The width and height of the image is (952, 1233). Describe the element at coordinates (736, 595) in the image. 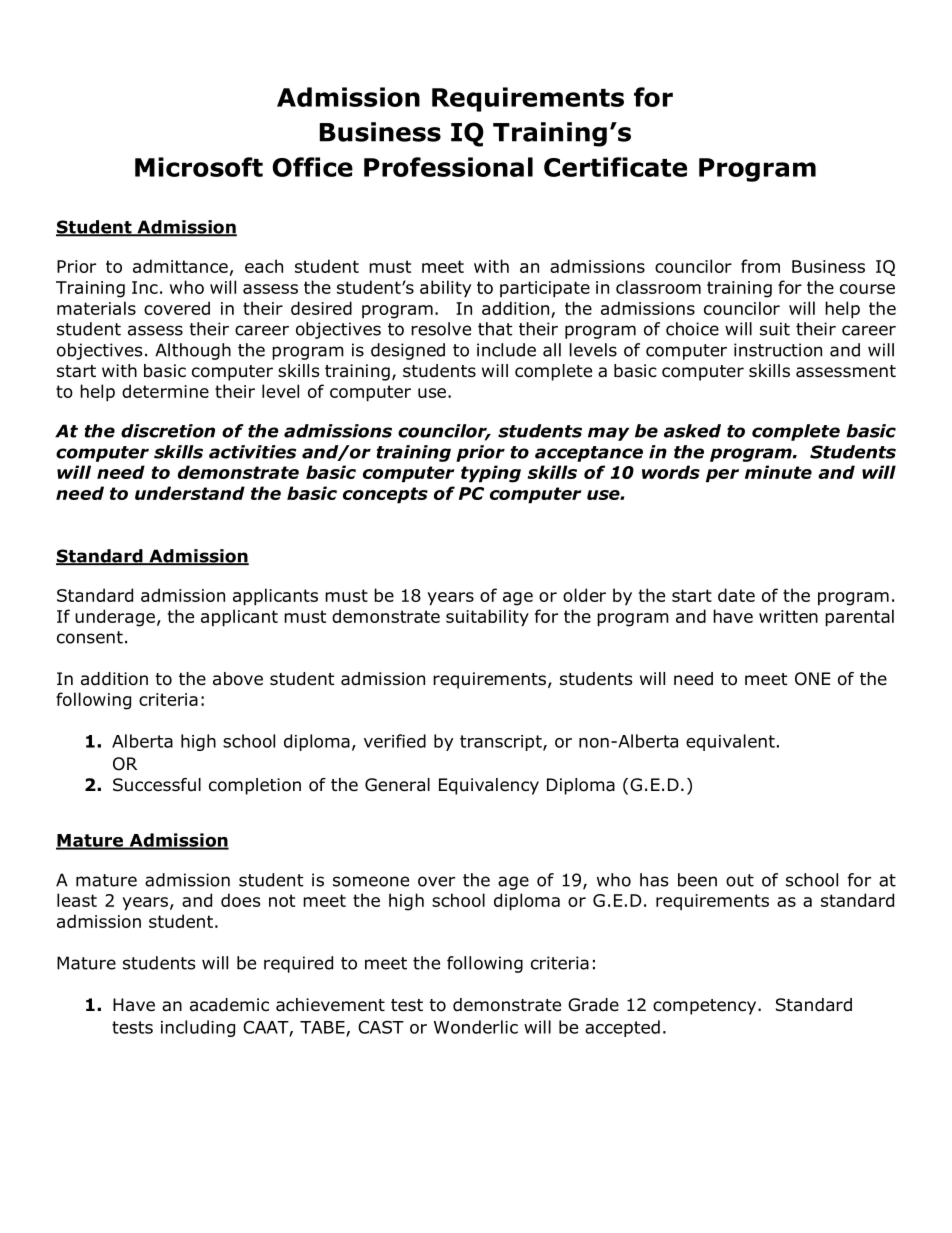

I see `date` at that location.
